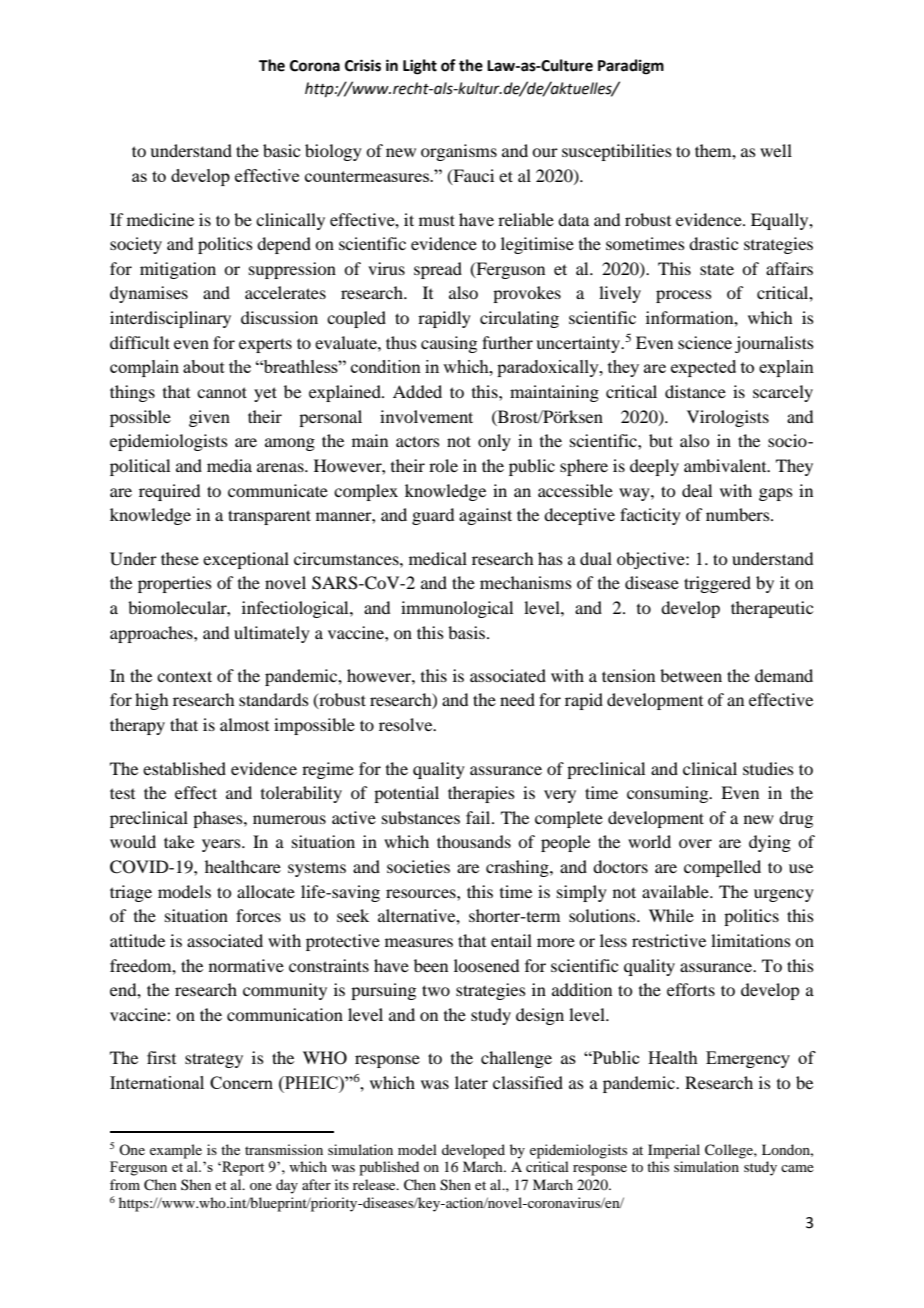  I want to click on causing, so click(449, 344).
